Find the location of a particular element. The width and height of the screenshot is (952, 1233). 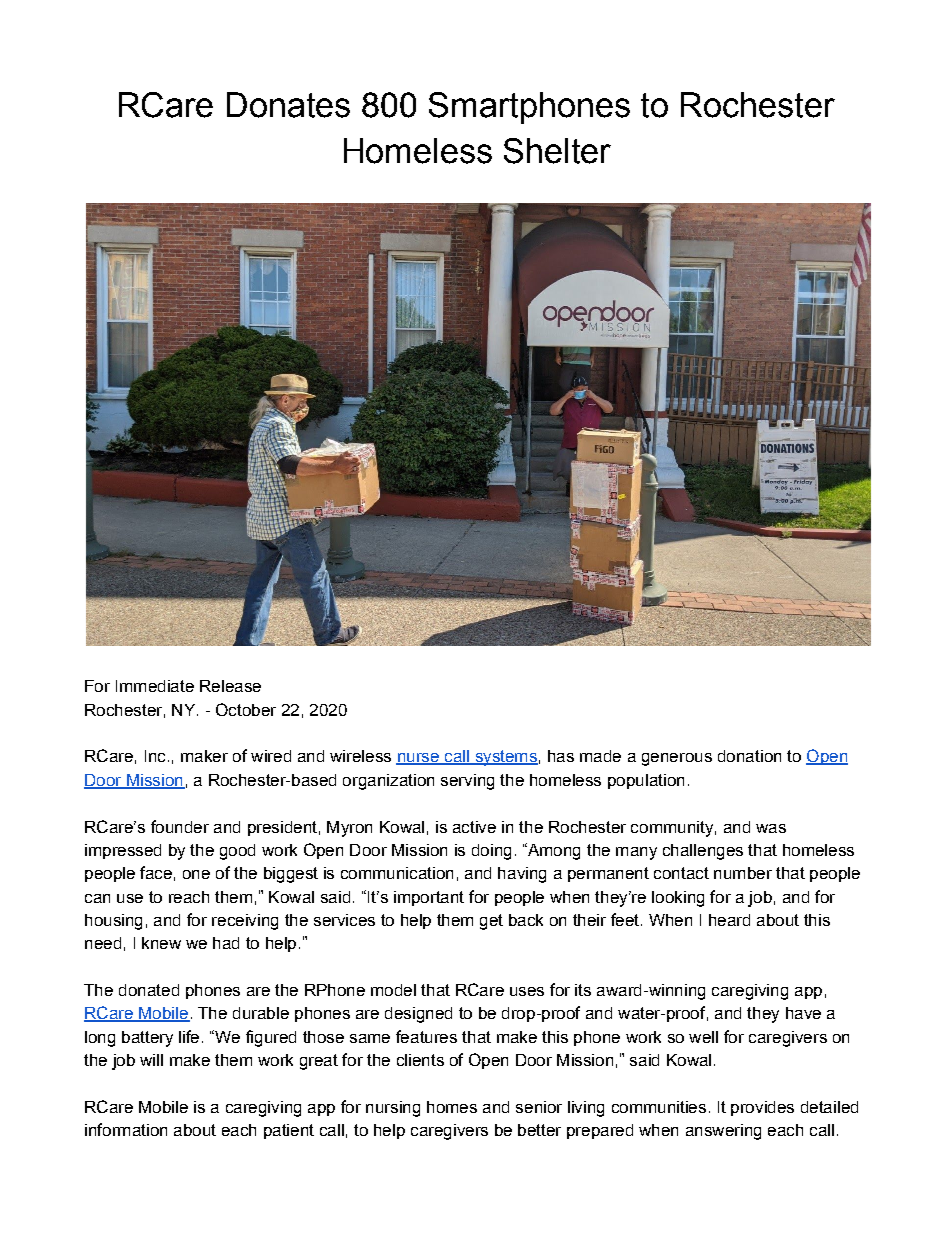

was is located at coordinates (771, 828).
